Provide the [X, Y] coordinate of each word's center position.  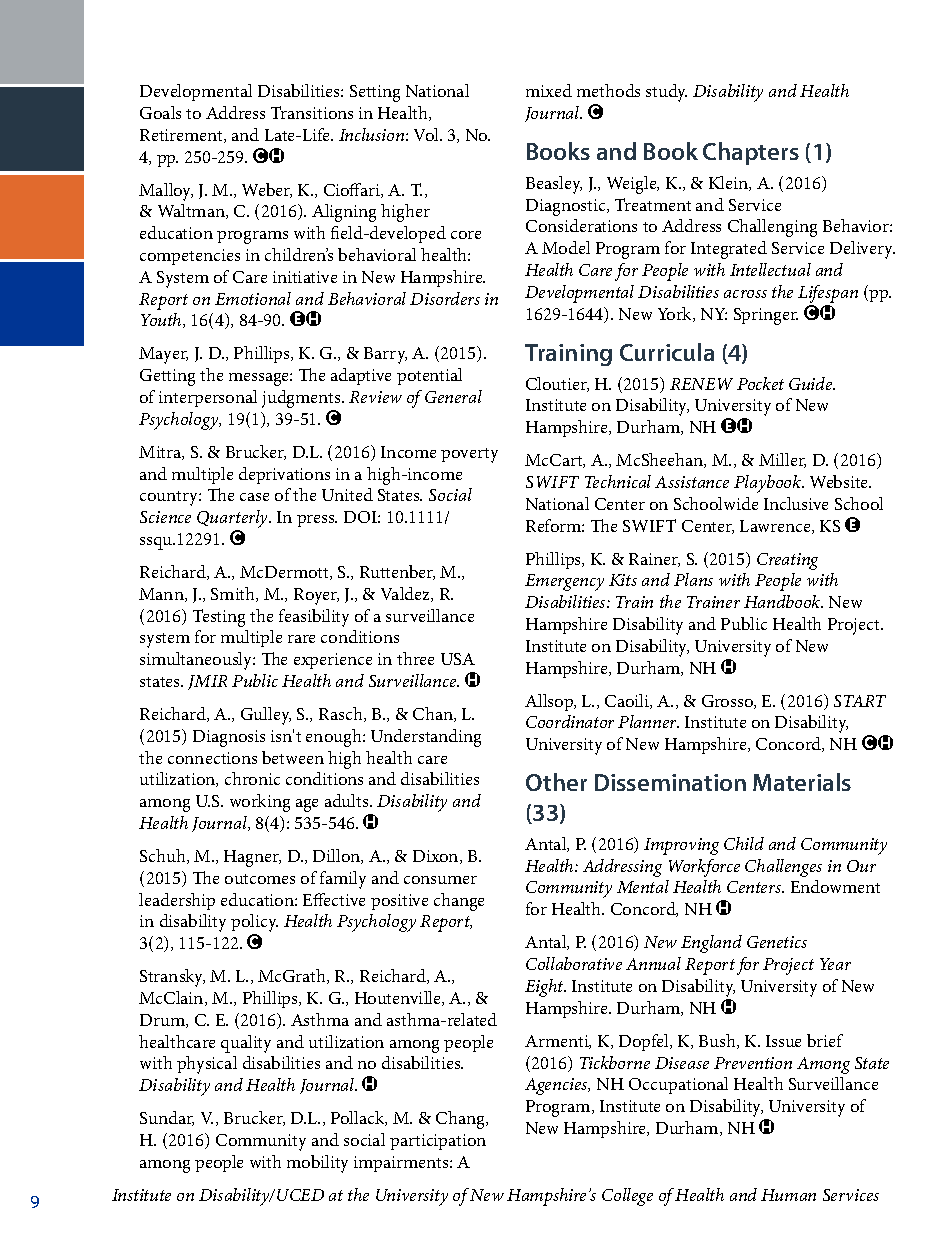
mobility [317, 1164]
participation [438, 1142]
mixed [549, 90]
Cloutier [557, 384]
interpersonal [208, 398]
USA [458, 659]
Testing [219, 618]
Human [788, 1195]
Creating [787, 561]
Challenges [783, 868]
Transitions [312, 112]
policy [254, 924]
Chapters [751, 153]
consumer [440, 880]
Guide [812, 383]
